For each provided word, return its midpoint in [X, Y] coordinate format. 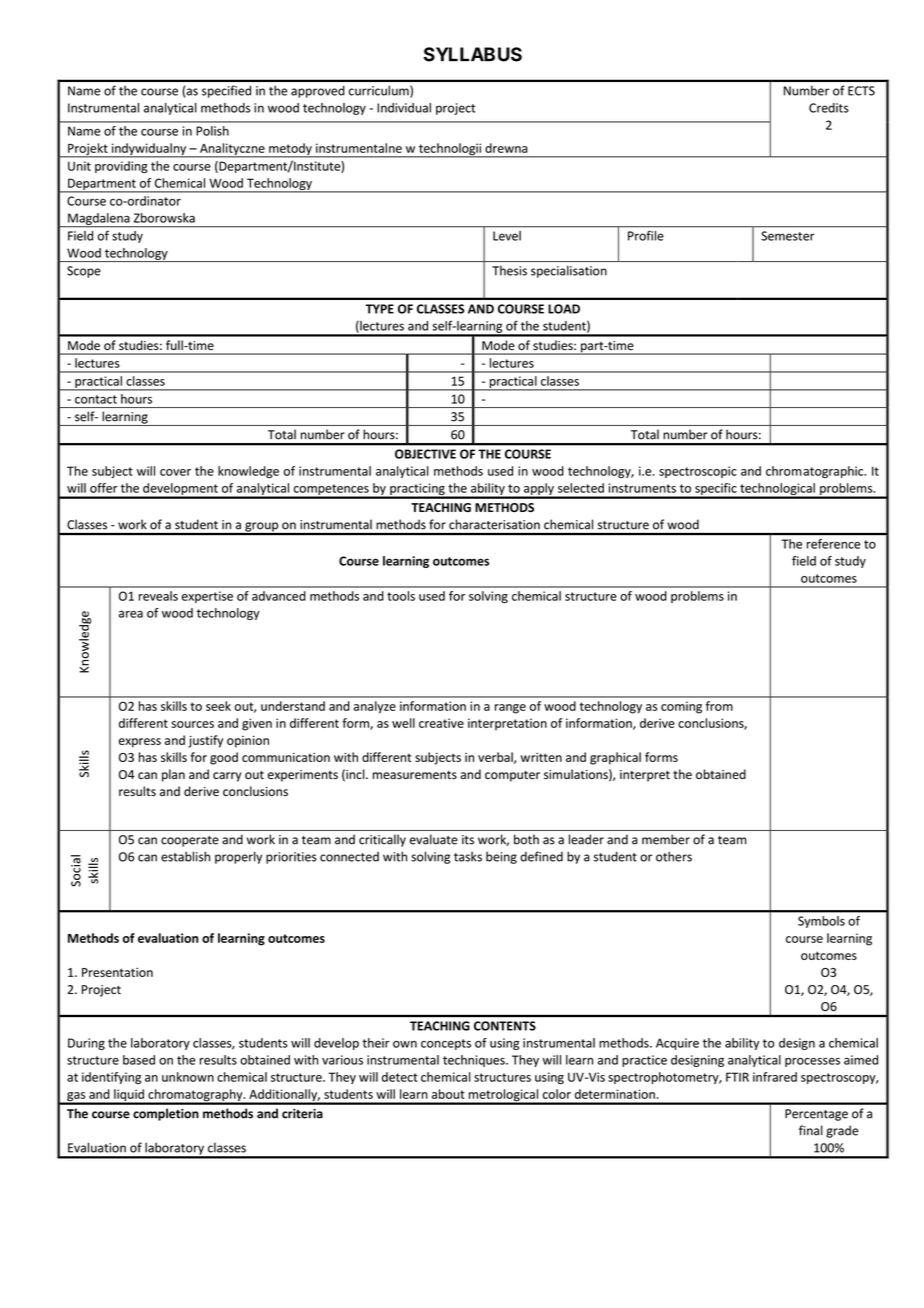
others [674, 856]
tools [401, 596]
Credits [829, 108]
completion [166, 1114]
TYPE [380, 309]
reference [833, 544]
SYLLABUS [473, 54]
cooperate [190, 841]
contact [96, 399]
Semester [788, 236]
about [448, 1094]
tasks [468, 857]
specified [226, 91]
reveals [158, 596]
